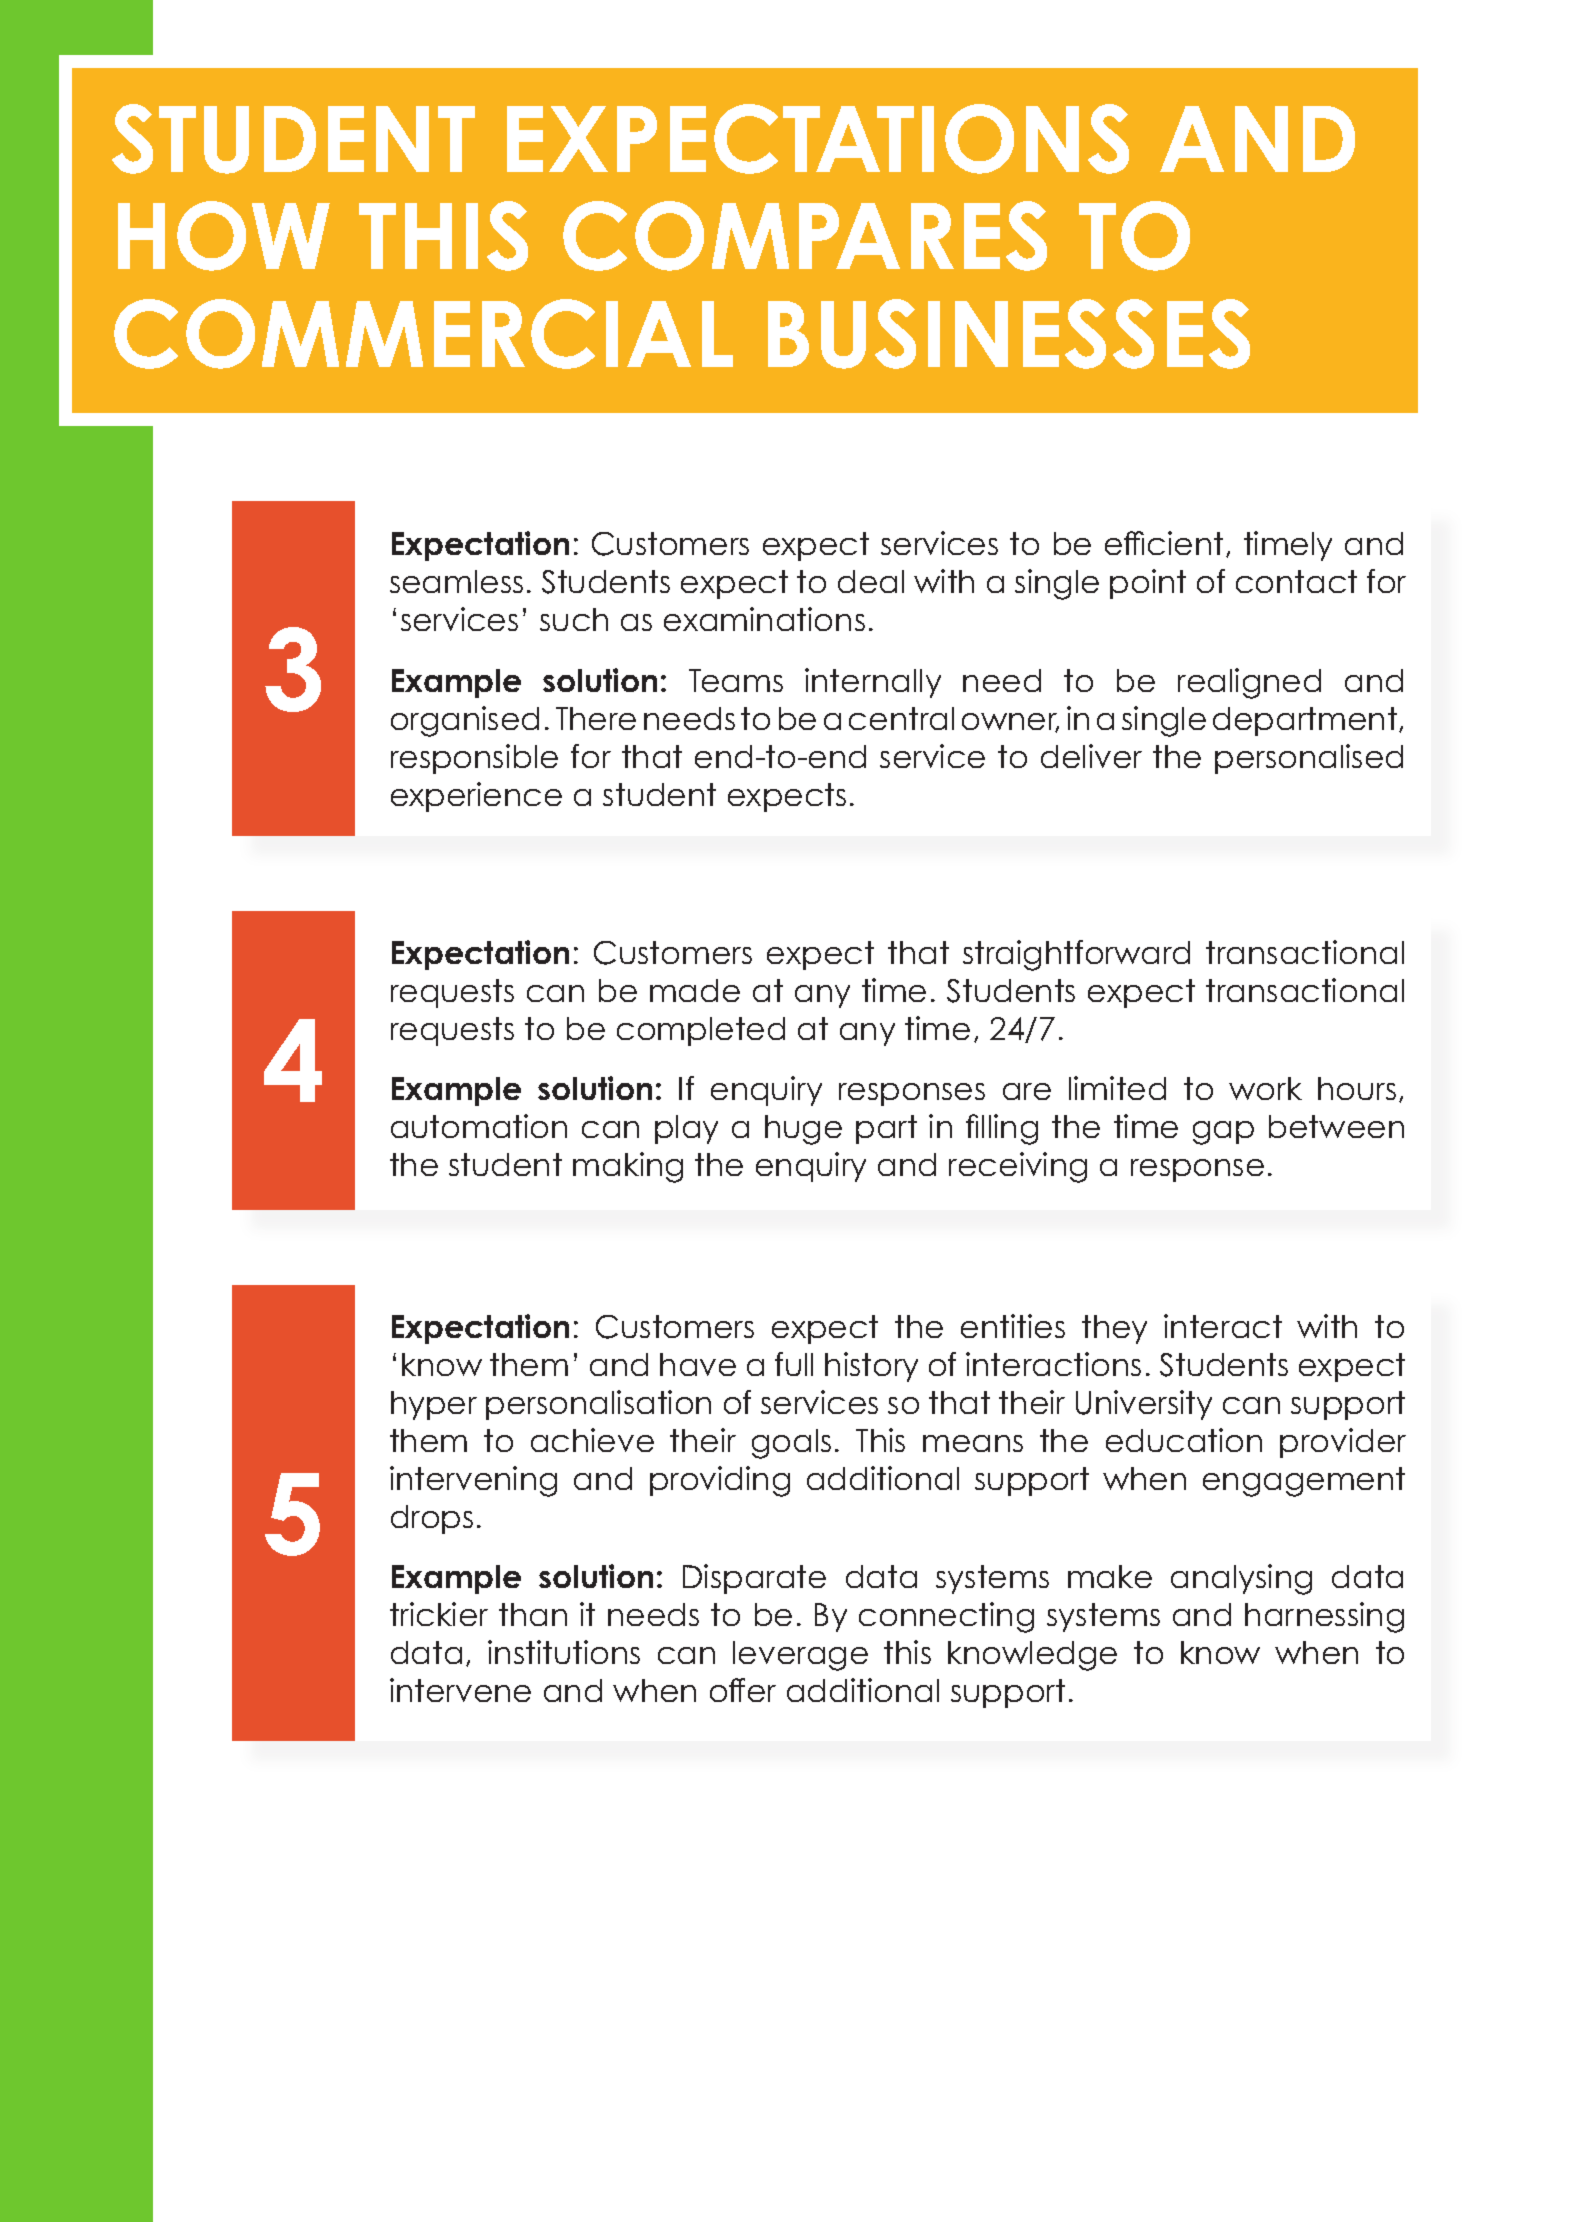 The width and height of the screenshot is (1571, 2222). What do you see at coordinates (871, 581) in the screenshot?
I see `deal` at bounding box center [871, 581].
